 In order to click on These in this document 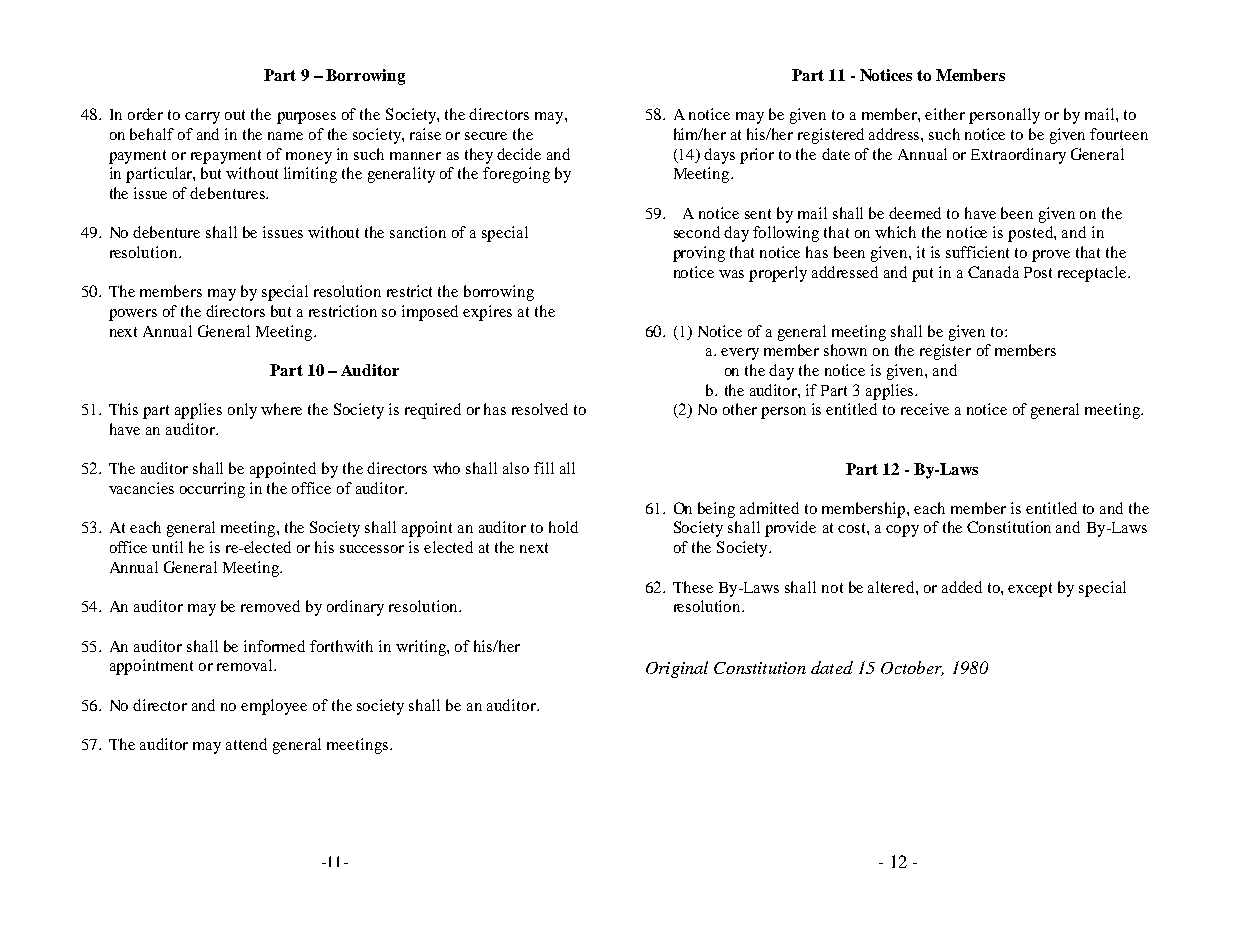, I will do `click(693, 587)`.
